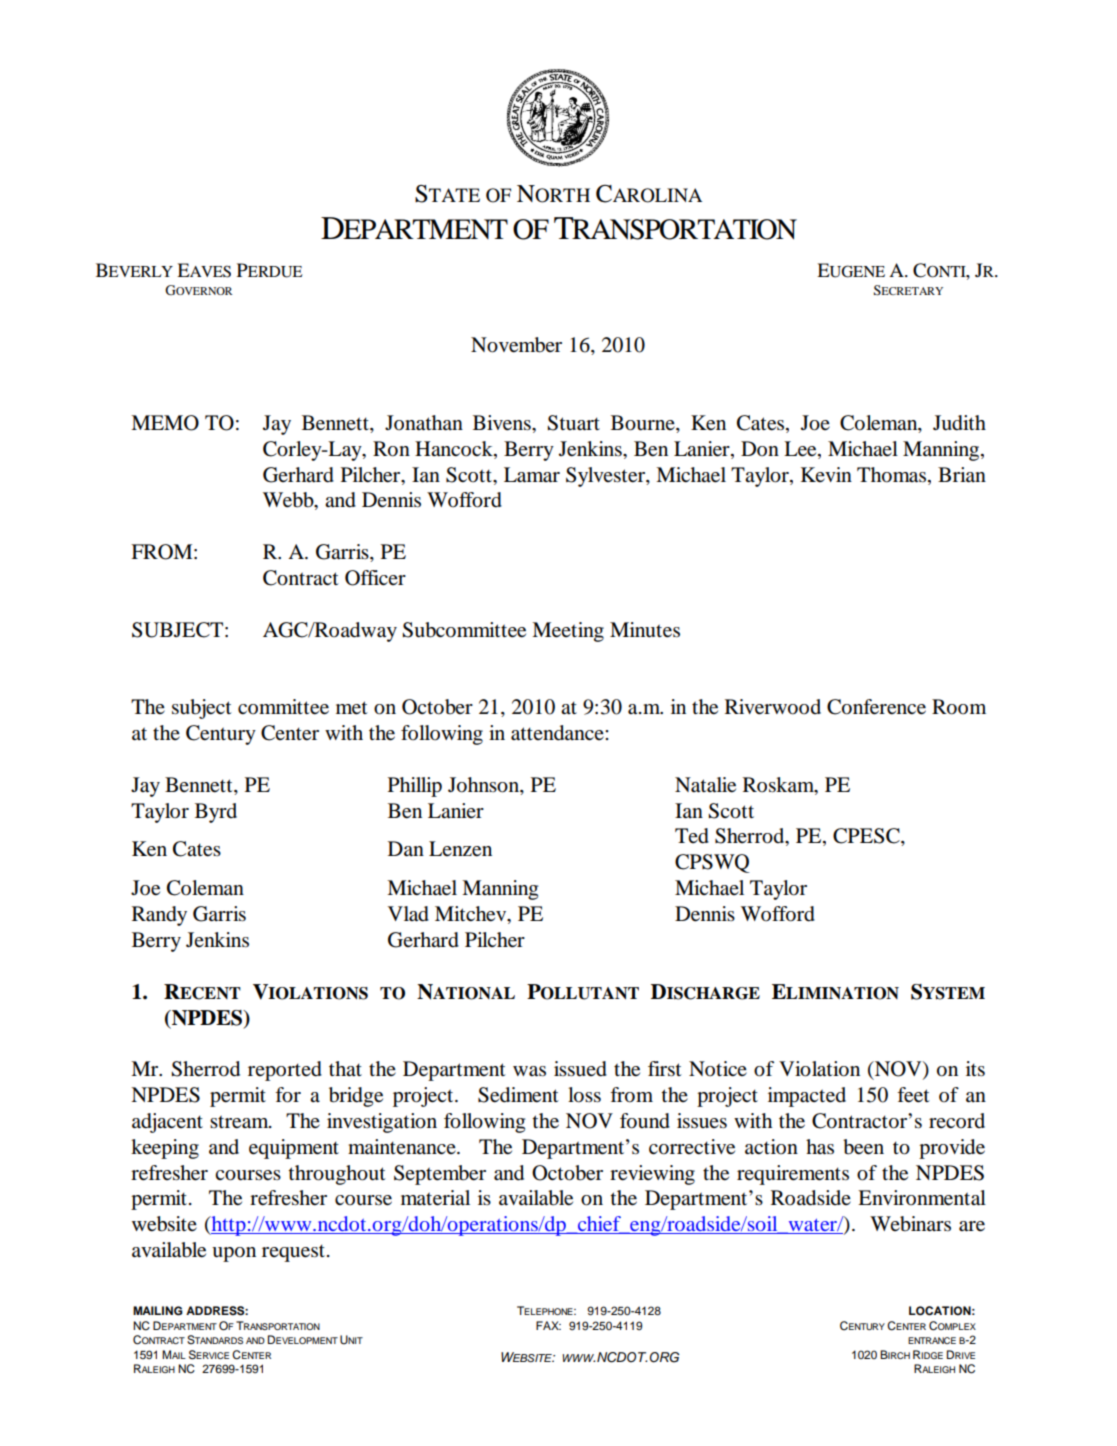 The image size is (1117, 1446). What do you see at coordinates (932, 1340) in the page?
I see `ENTRANCE` at bounding box center [932, 1340].
